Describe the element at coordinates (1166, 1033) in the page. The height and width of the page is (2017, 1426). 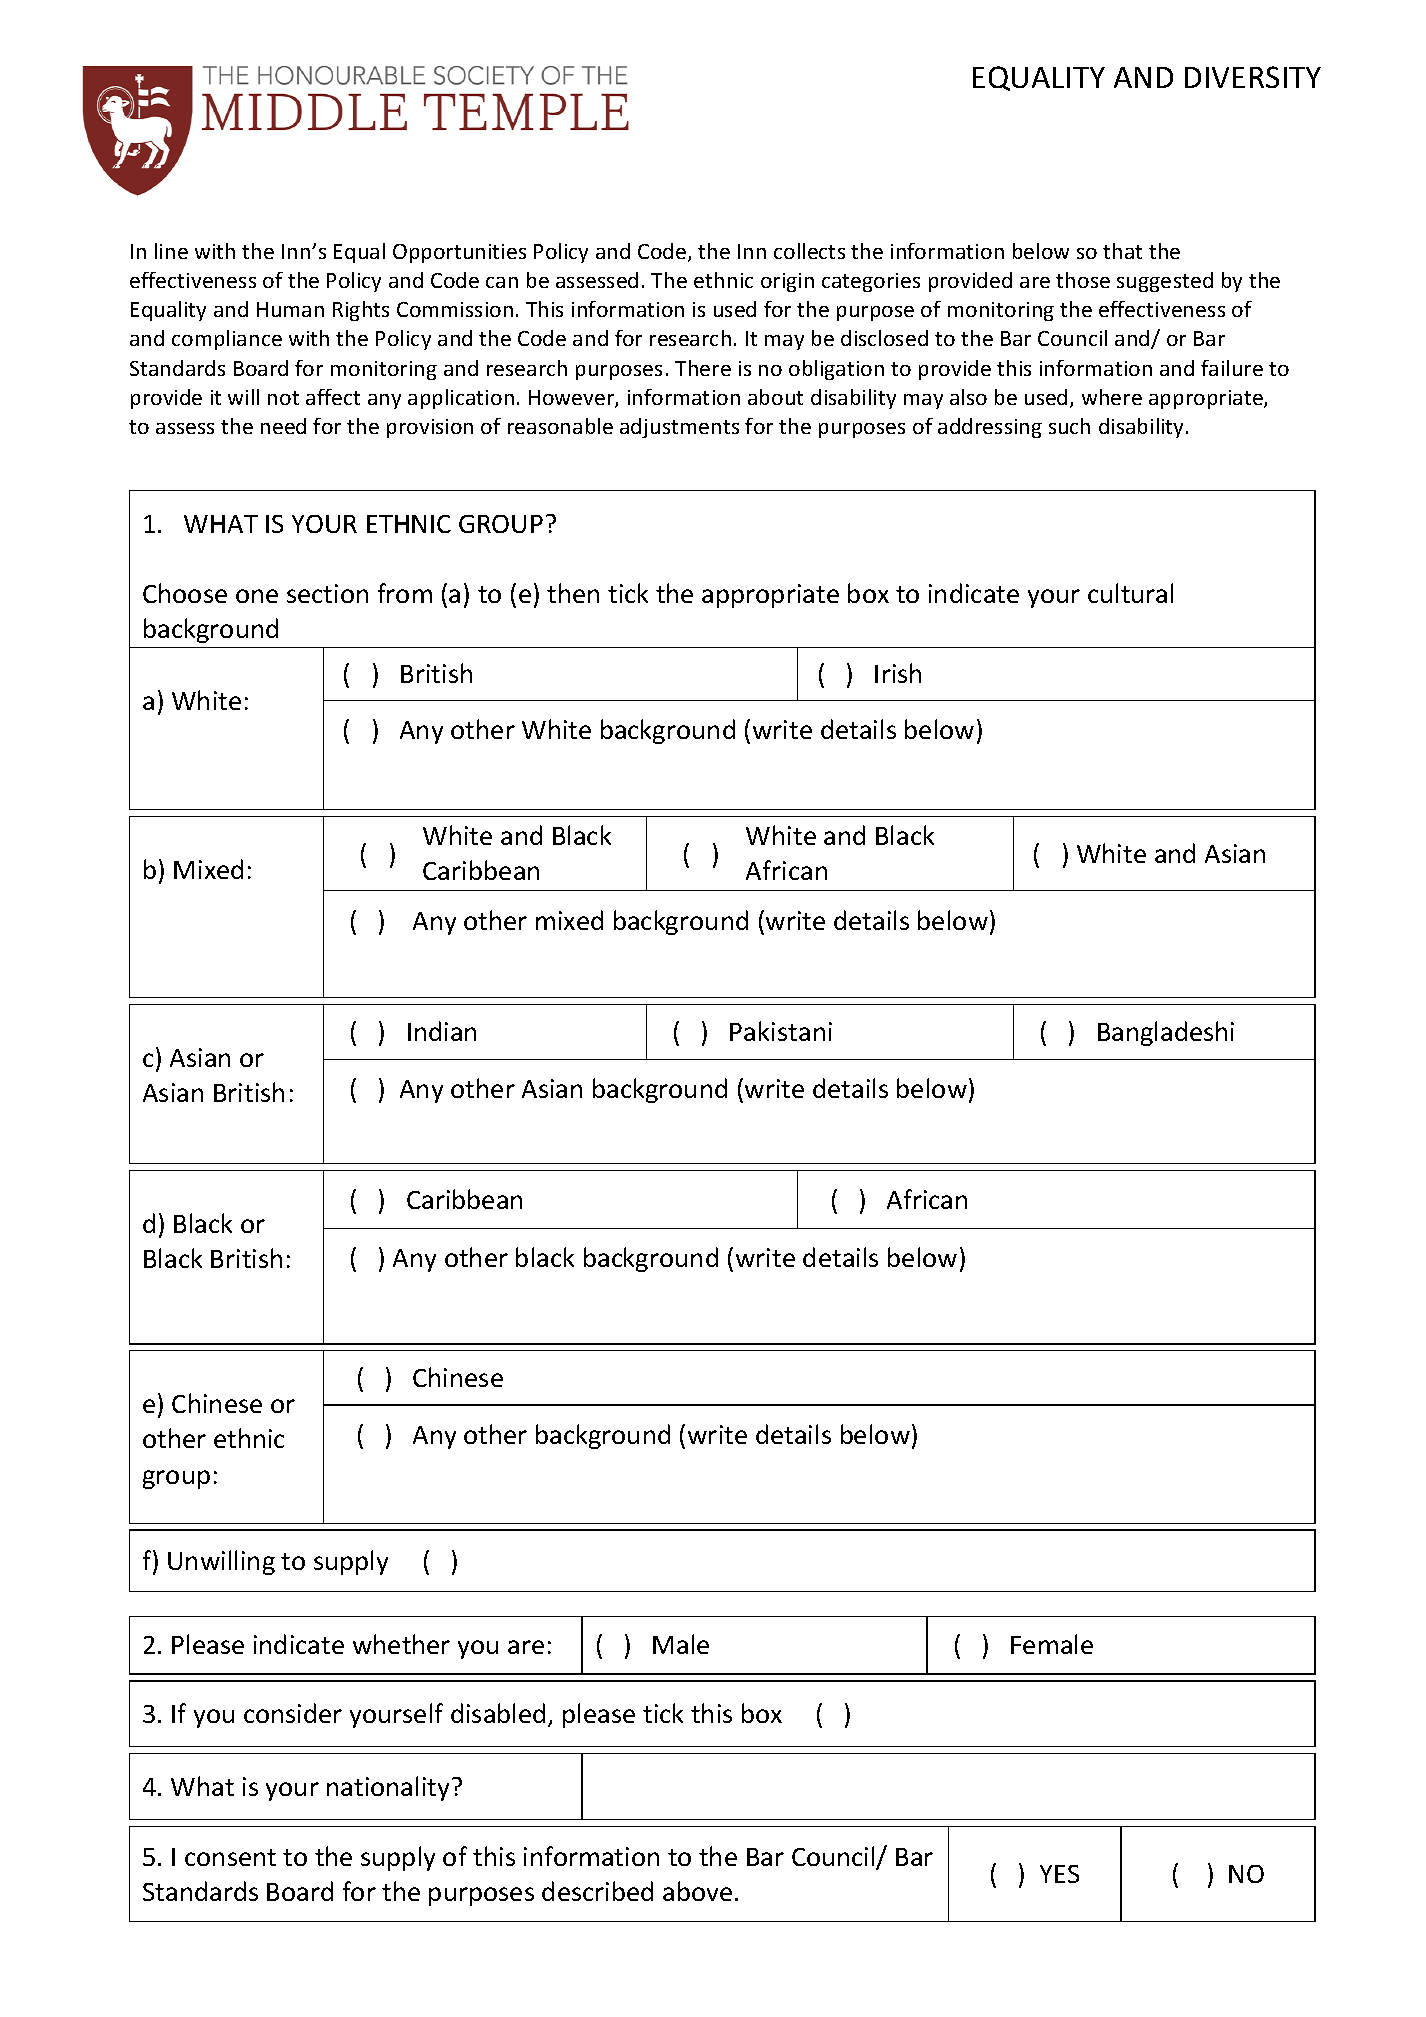
I see `Bangladeshi` at that location.
